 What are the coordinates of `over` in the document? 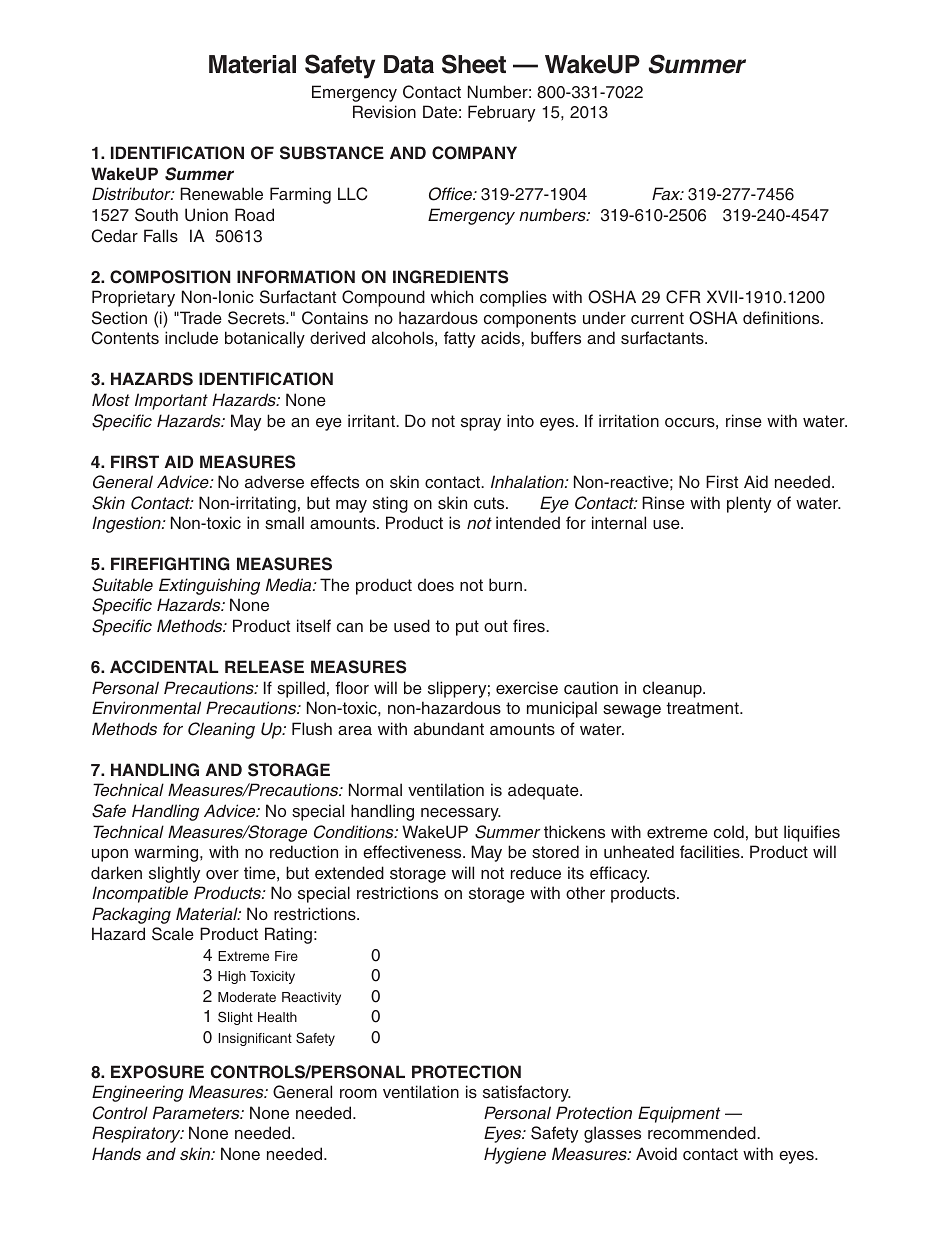 It's located at (222, 875).
